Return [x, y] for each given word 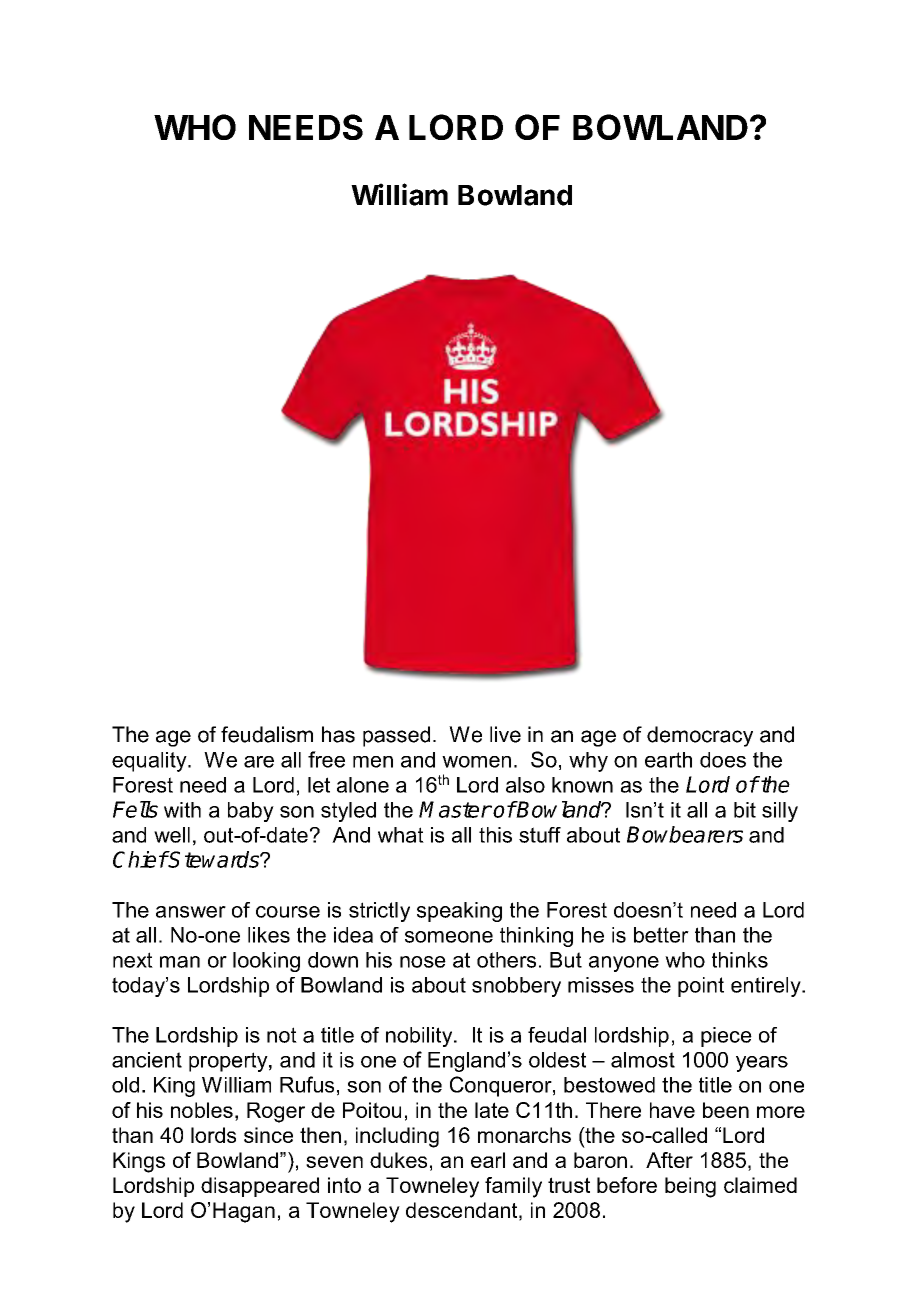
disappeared [260, 1187]
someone [449, 937]
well [172, 835]
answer [191, 912]
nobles [202, 1110]
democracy [700, 736]
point [701, 987]
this [495, 835]
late [492, 1110]
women [476, 762]
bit [745, 810]
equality [150, 762]
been [726, 1110]
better [661, 935]
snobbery [516, 987]
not [282, 1035]
